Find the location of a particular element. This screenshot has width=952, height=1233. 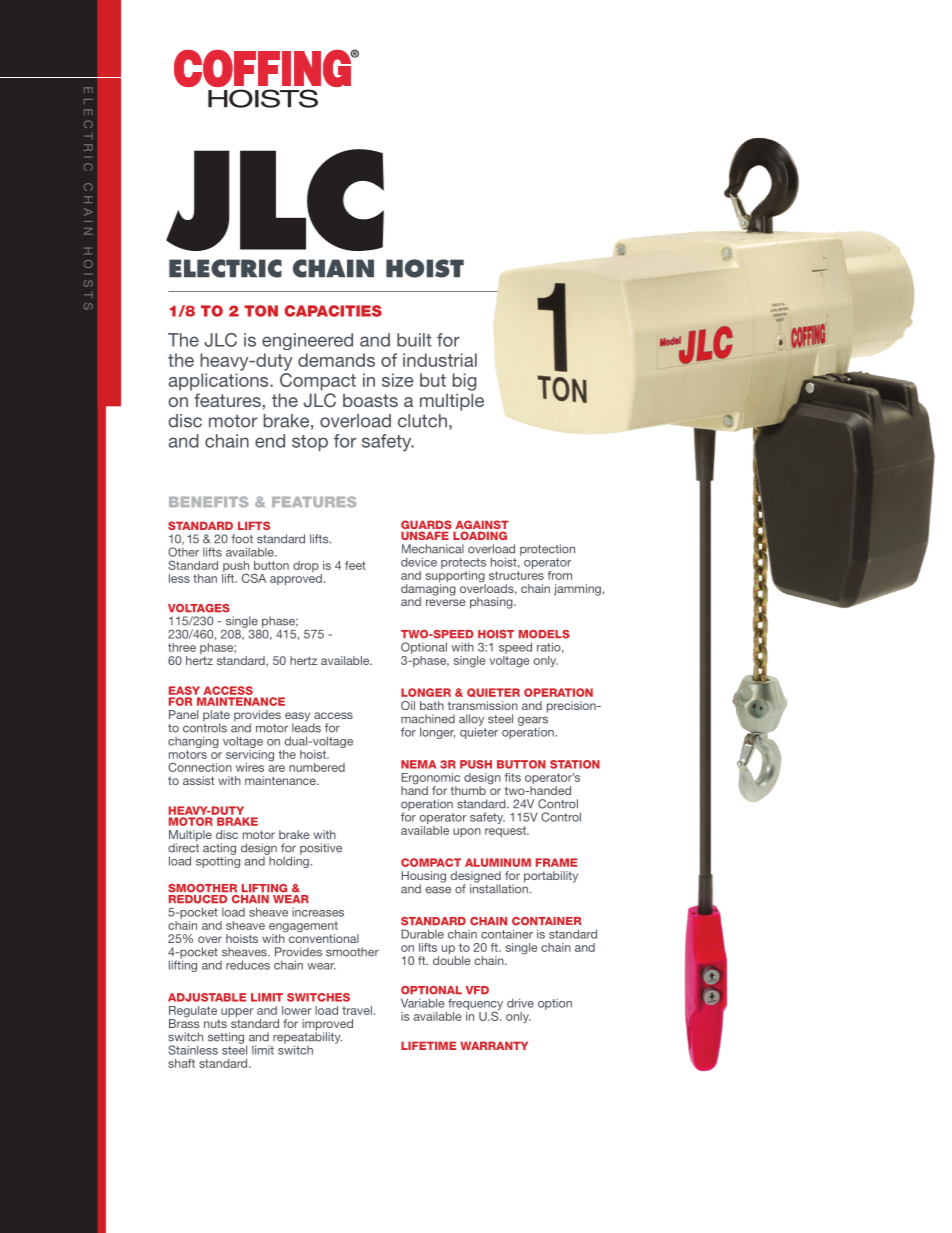

protection is located at coordinates (547, 550).
